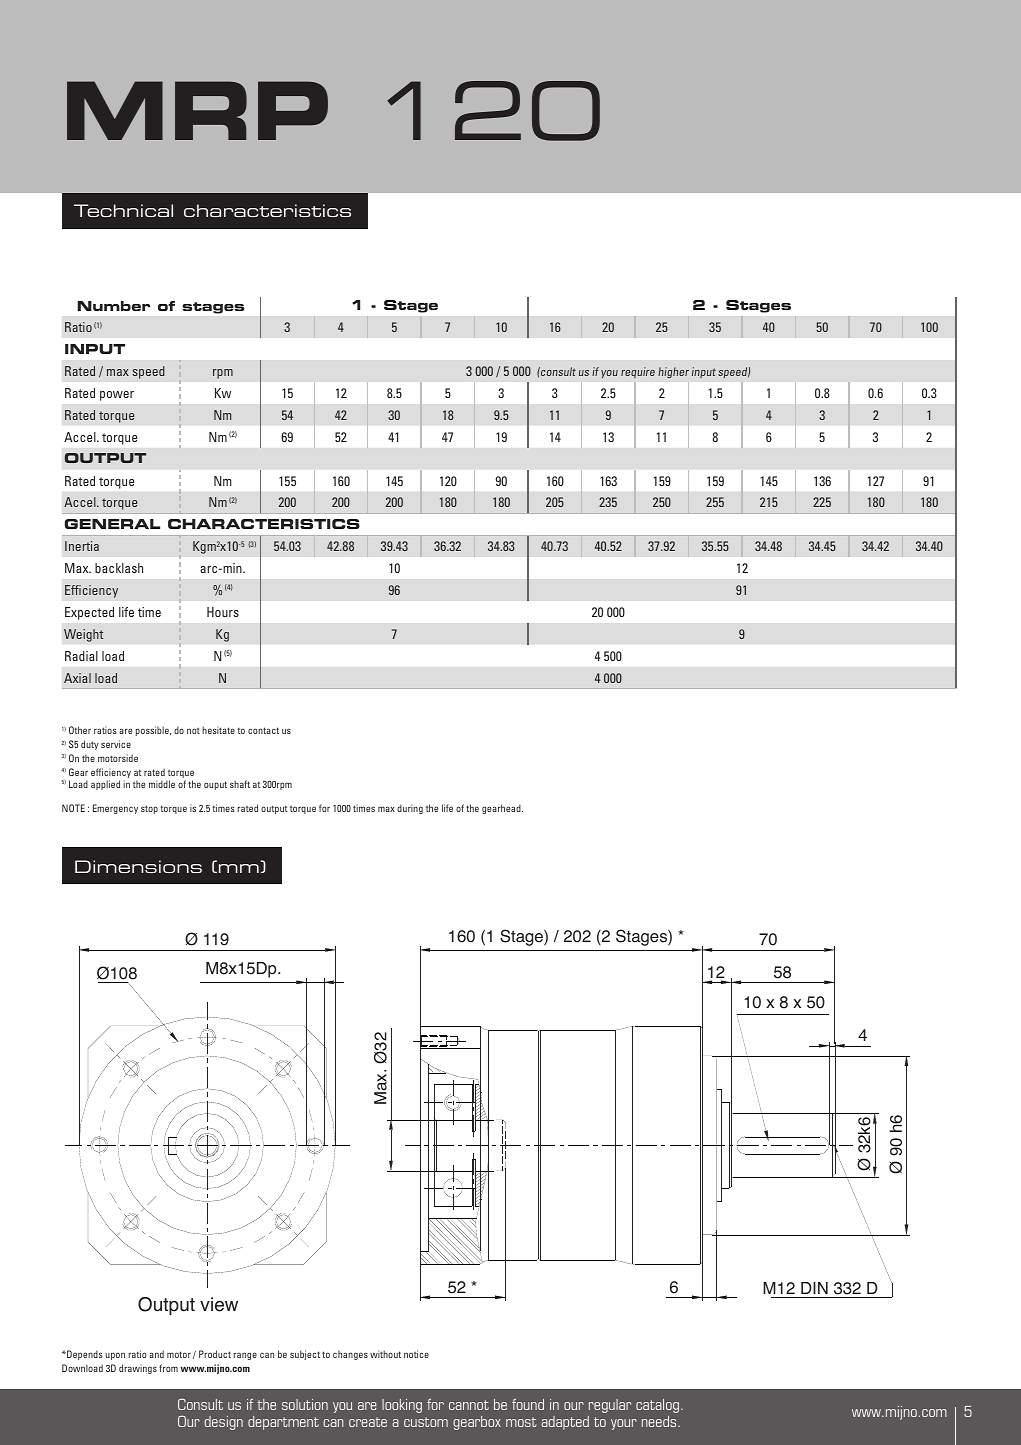 Image resolution: width=1021 pixels, height=1445 pixels. I want to click on catalog, so click(659, 1406).
